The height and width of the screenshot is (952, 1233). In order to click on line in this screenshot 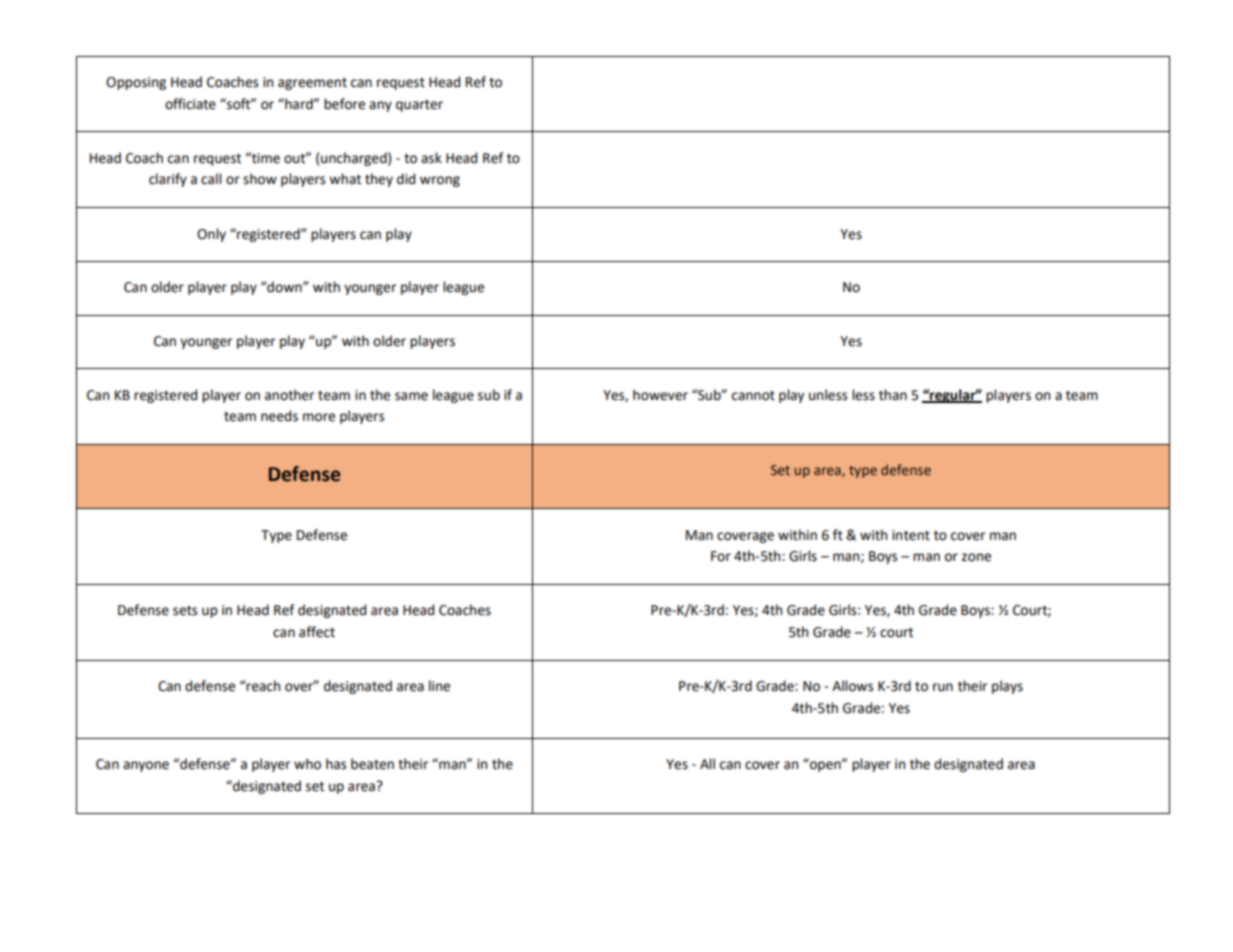, I will do `click(439, 686)`.
